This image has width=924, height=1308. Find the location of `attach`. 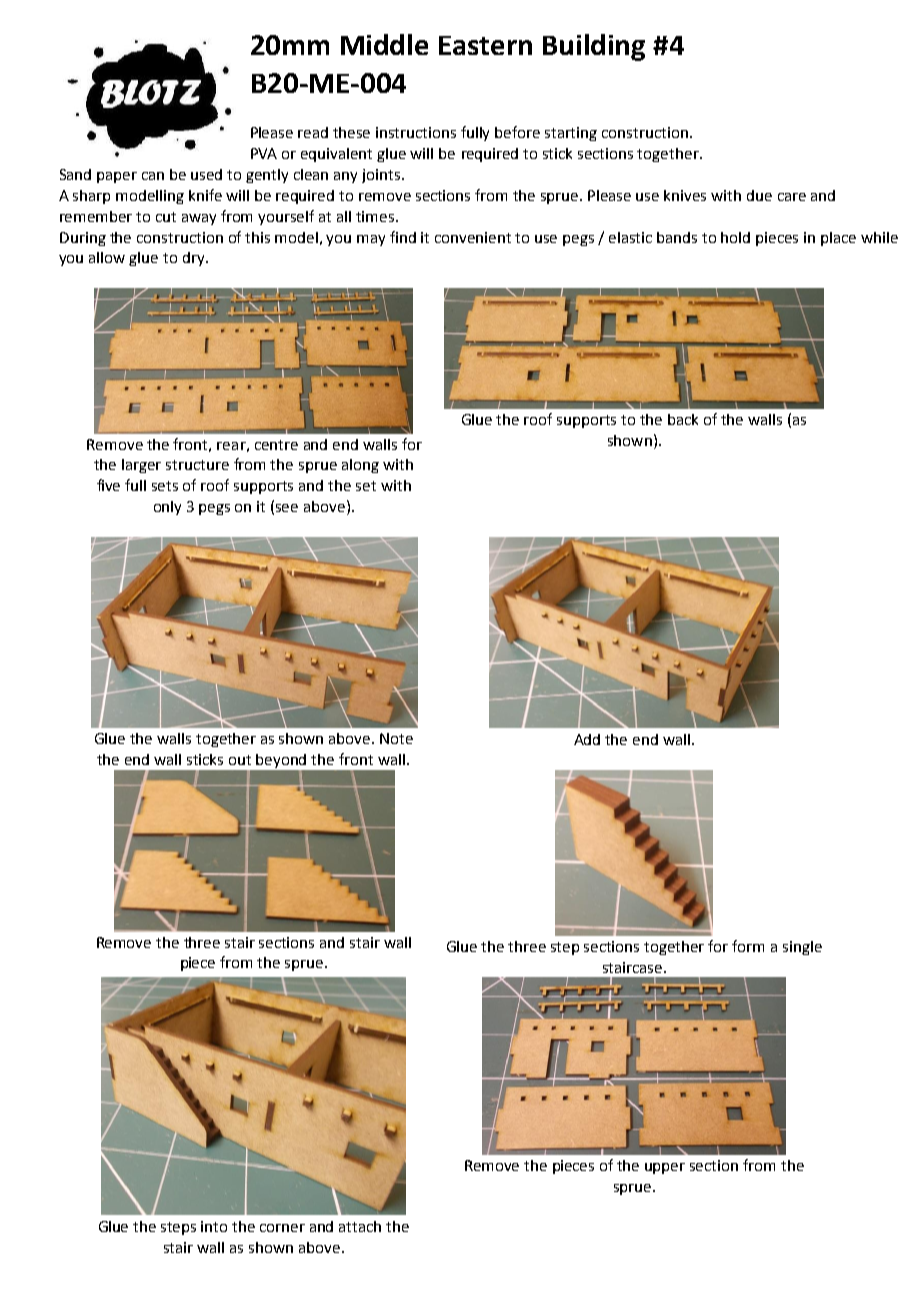

attach is located at coordinates (360, 1226).
